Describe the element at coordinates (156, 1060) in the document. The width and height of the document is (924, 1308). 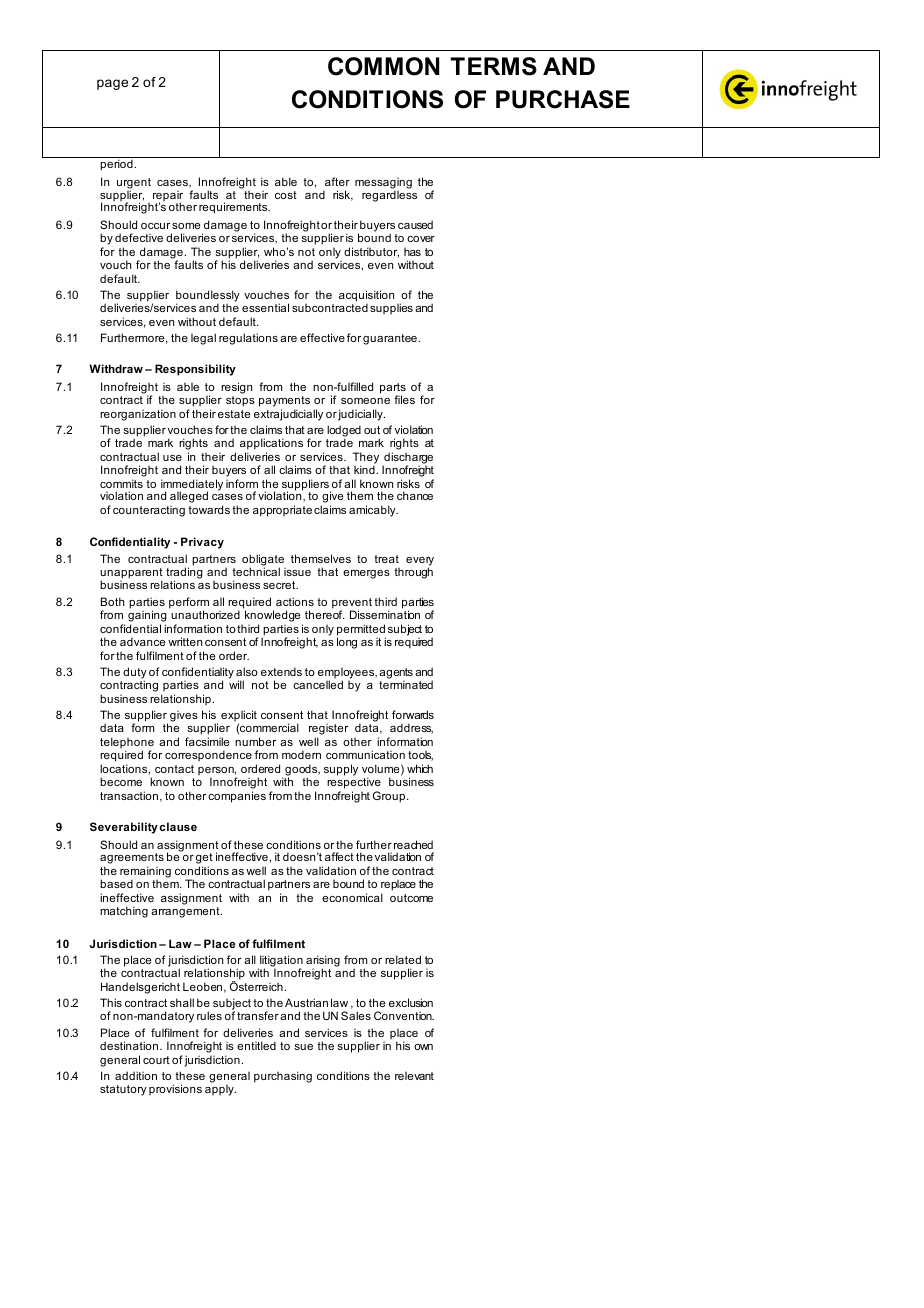
I see `court` at that location.
